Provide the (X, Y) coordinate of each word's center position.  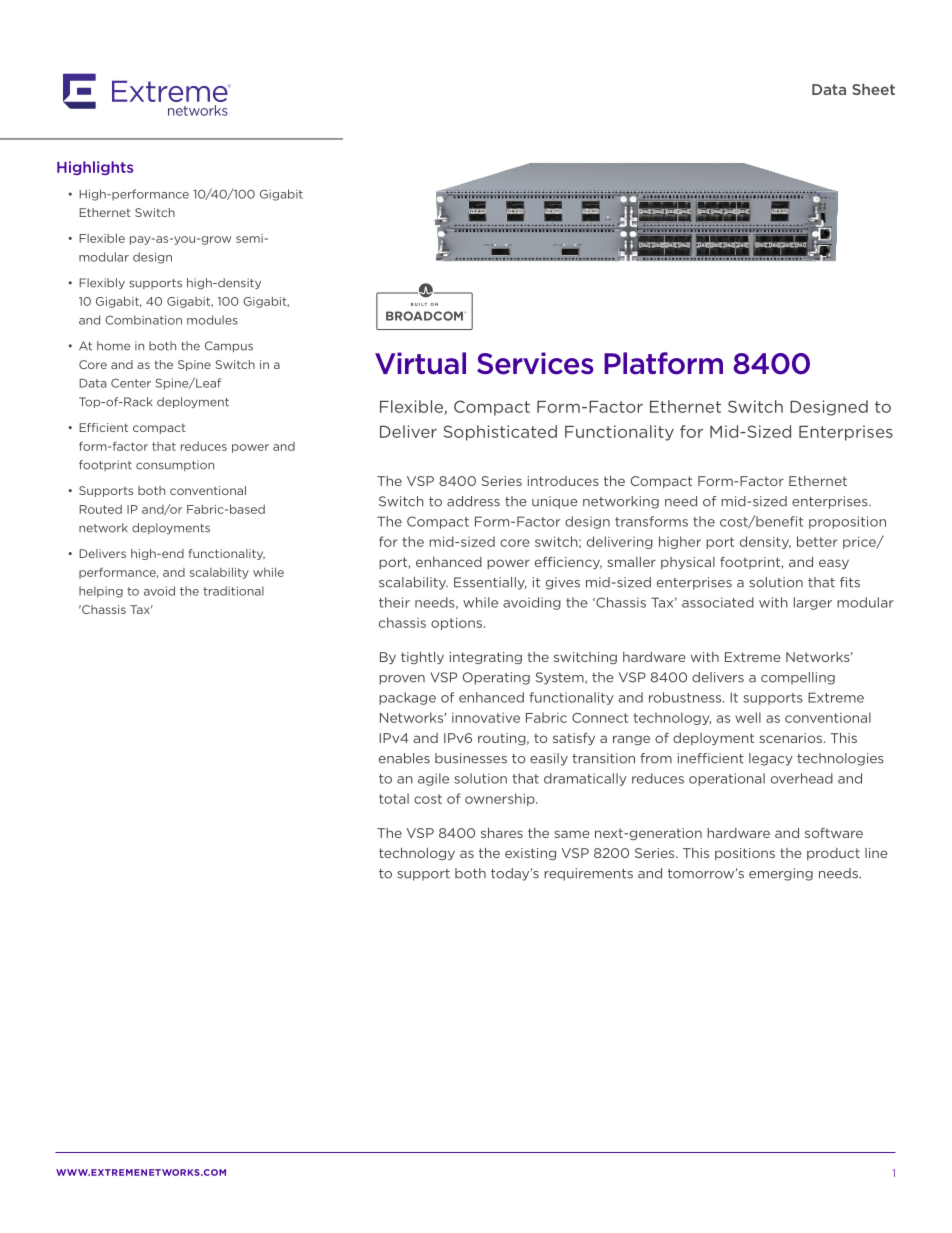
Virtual (420, 363)
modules (212, 320)
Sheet (873, 89)
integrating (485, 658)
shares (502, 833)
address (473, 501)
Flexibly (102, 283)
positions (745, 854)
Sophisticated (500, 433)
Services (535, 363)
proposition (847, 522)
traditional (233, 591)
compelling (798, 678)
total (394, 798)
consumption (175, 465)
